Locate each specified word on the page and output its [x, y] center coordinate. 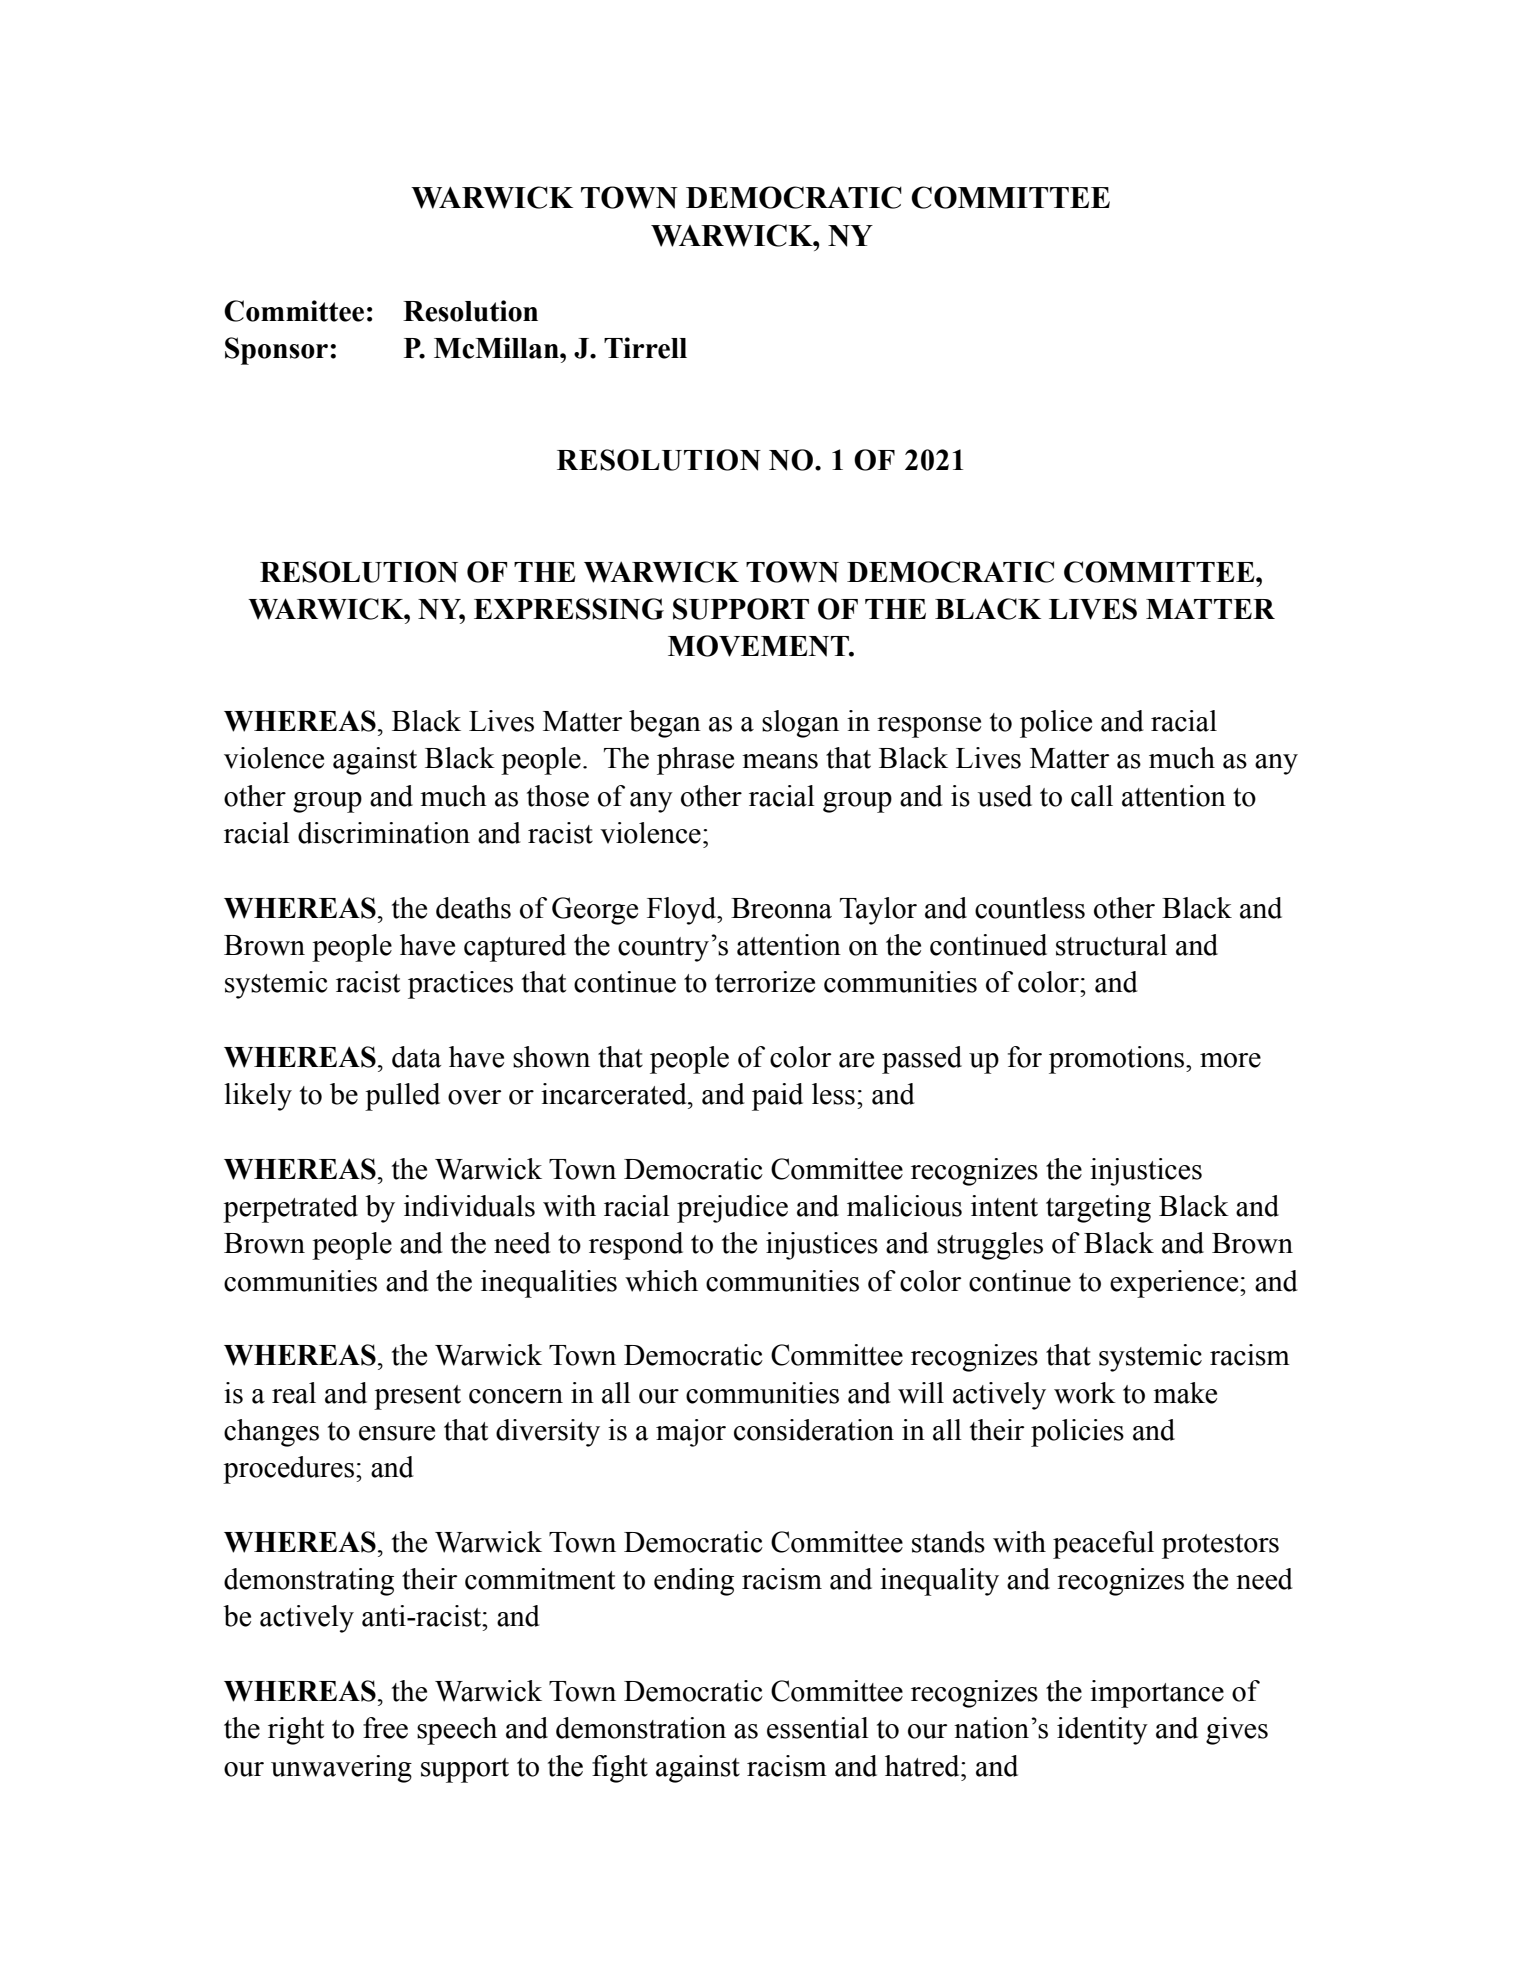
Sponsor [278, 351]
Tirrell [645, 348]
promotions [1118, 1060]
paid [777, 1097]
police [1056, 724]
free [385, 1728]
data [416, 1057]
